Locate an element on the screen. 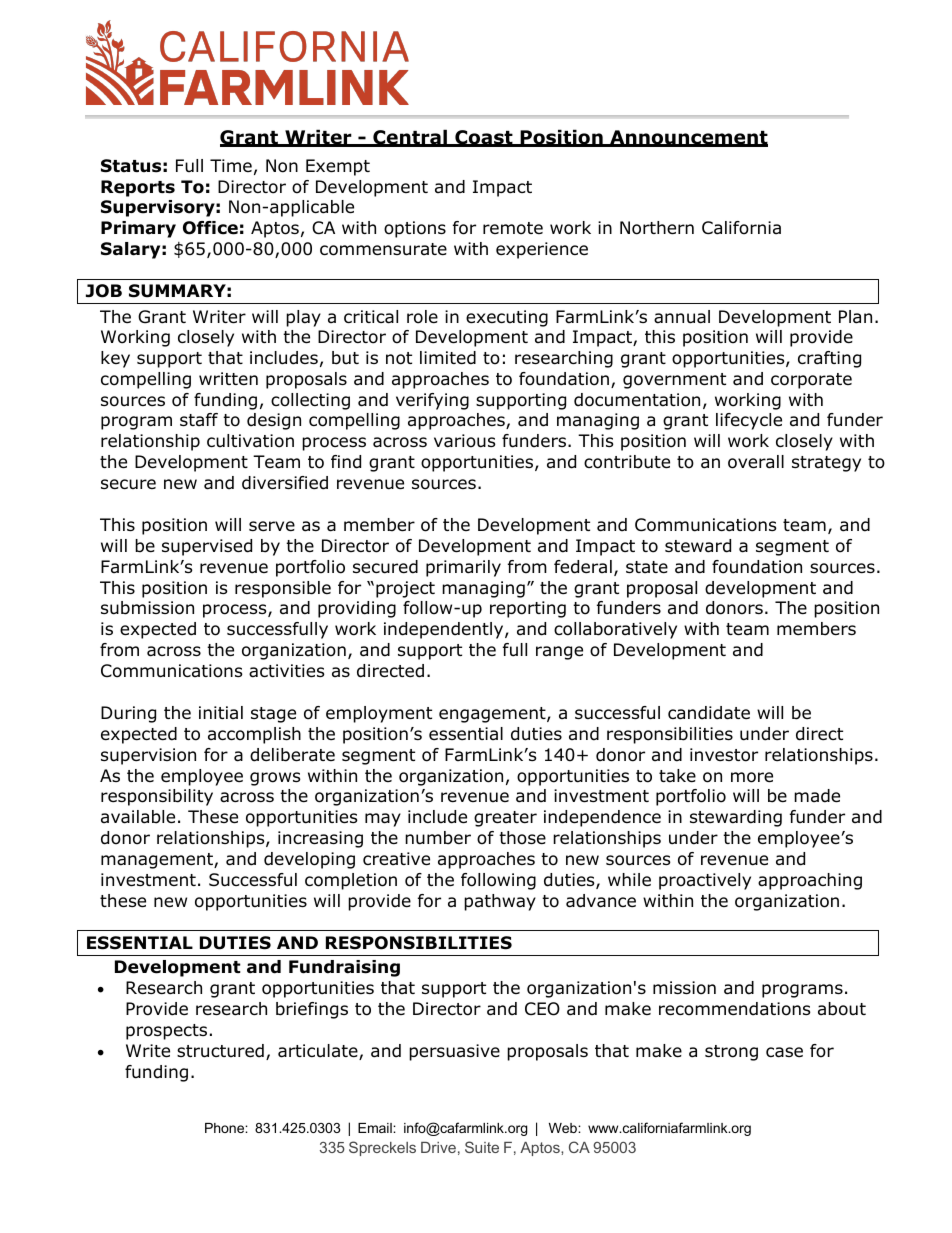  Suite is located at coordinates (482, 1147).
